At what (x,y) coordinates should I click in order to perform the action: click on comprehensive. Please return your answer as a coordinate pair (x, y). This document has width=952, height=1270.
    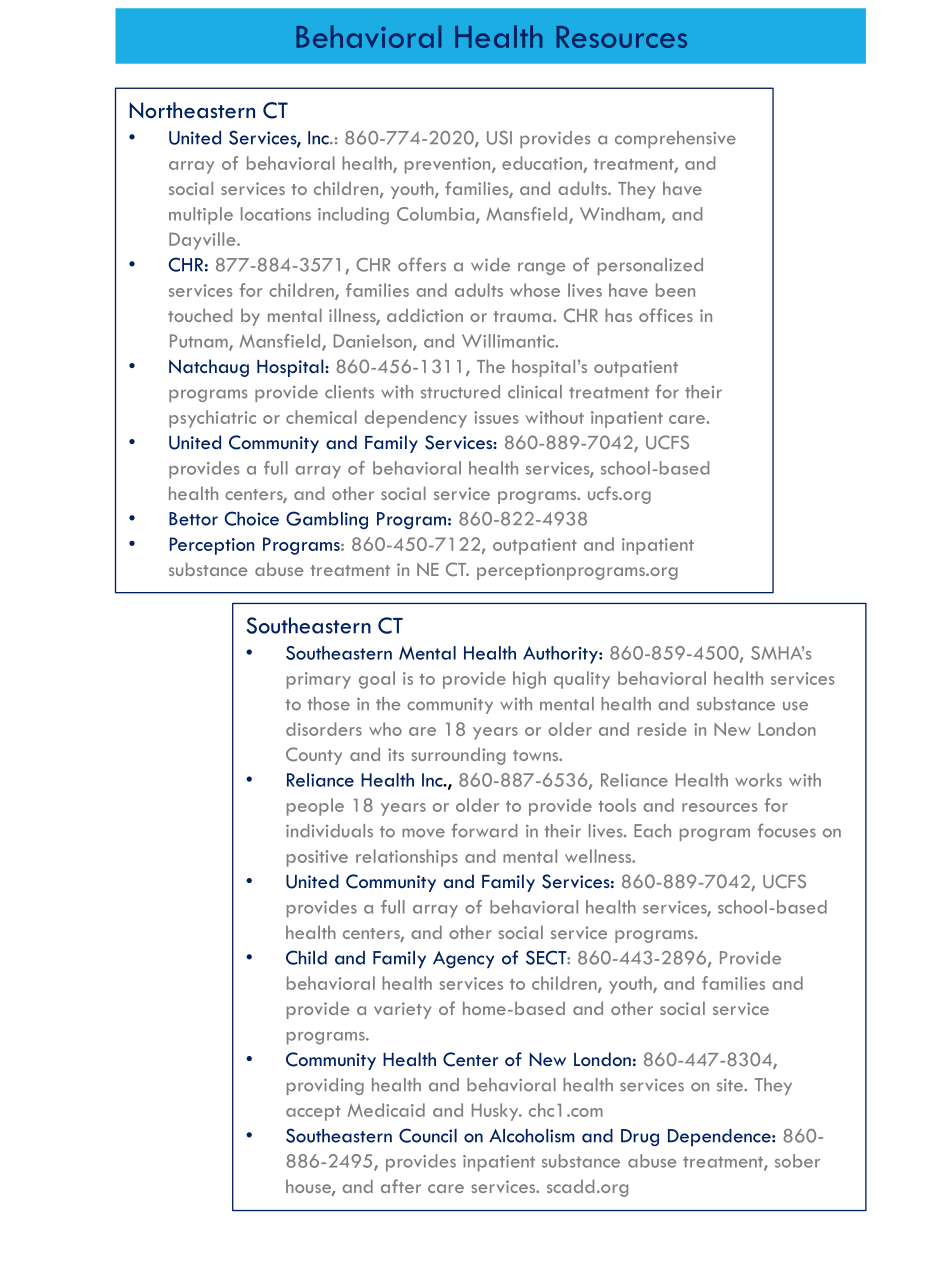
    Looking at the image, I should click on (675, 139).
